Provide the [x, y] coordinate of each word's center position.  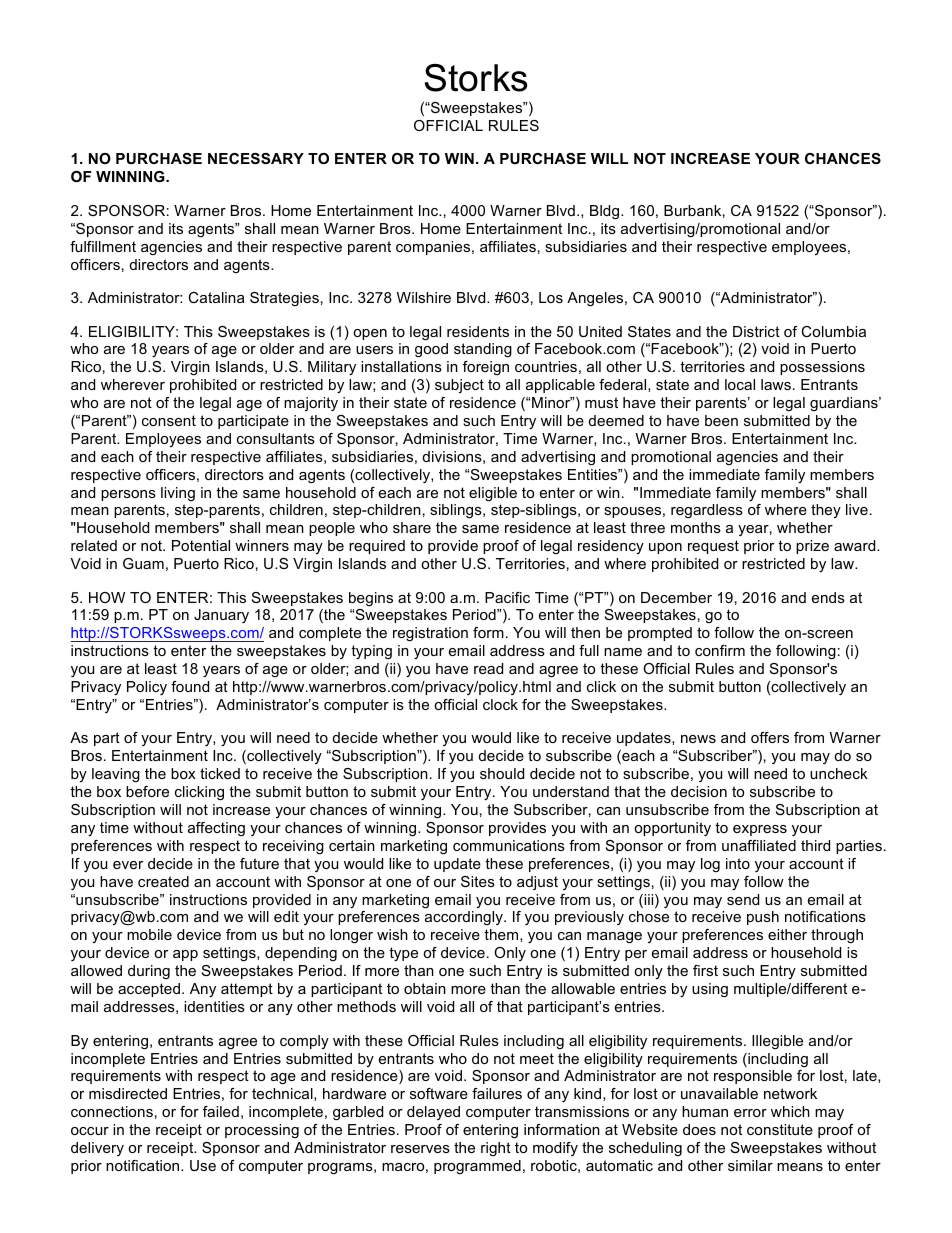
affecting [216, 829]
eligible [493, 494]
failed [221, 1111]
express [760, 830]
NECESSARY [256, 158]
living [178, 494]
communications [509, 845]
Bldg [606, 212]
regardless [707, 511]
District [756, 331]
